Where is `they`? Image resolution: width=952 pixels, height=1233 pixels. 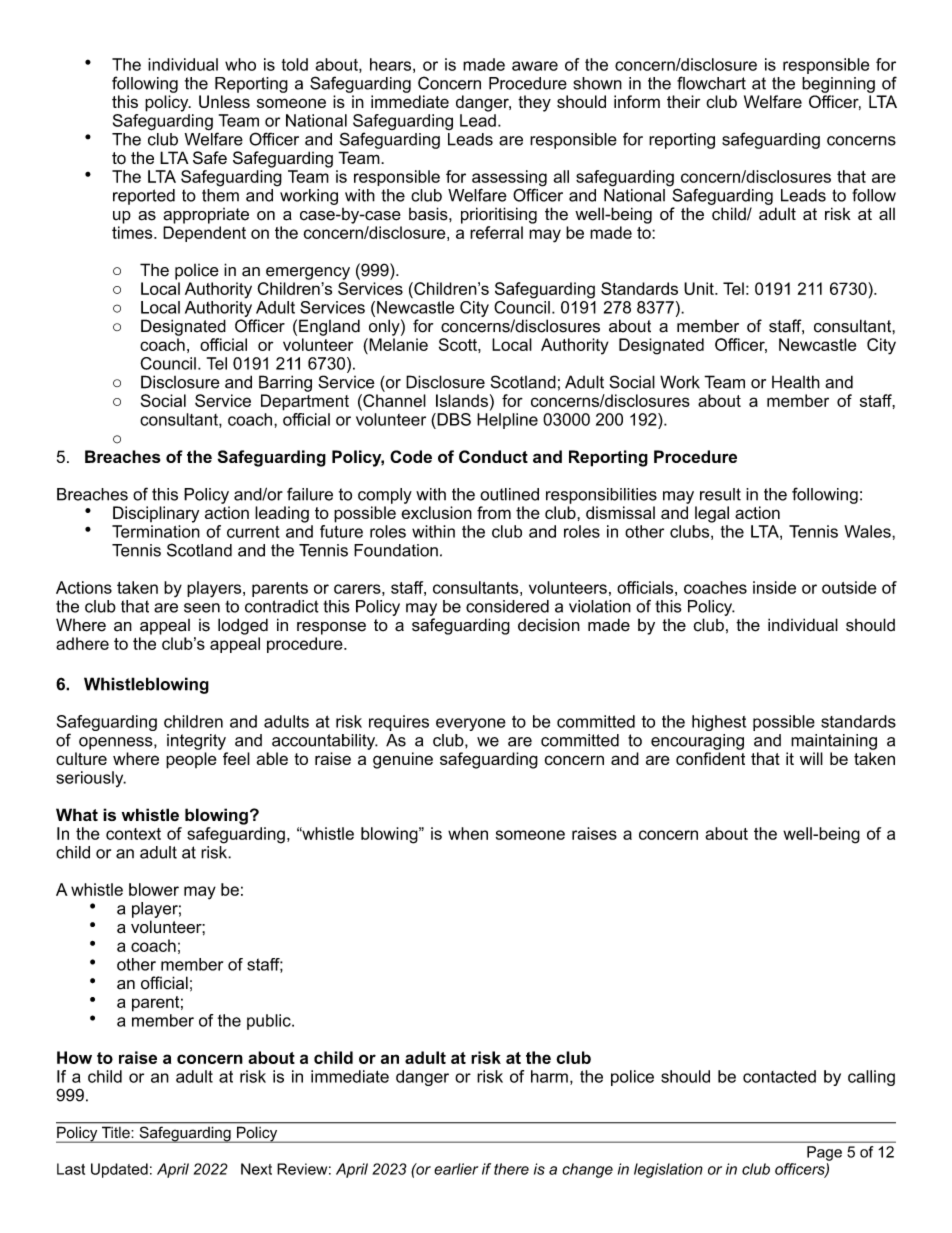
they is located at coordinates (534, 103).
